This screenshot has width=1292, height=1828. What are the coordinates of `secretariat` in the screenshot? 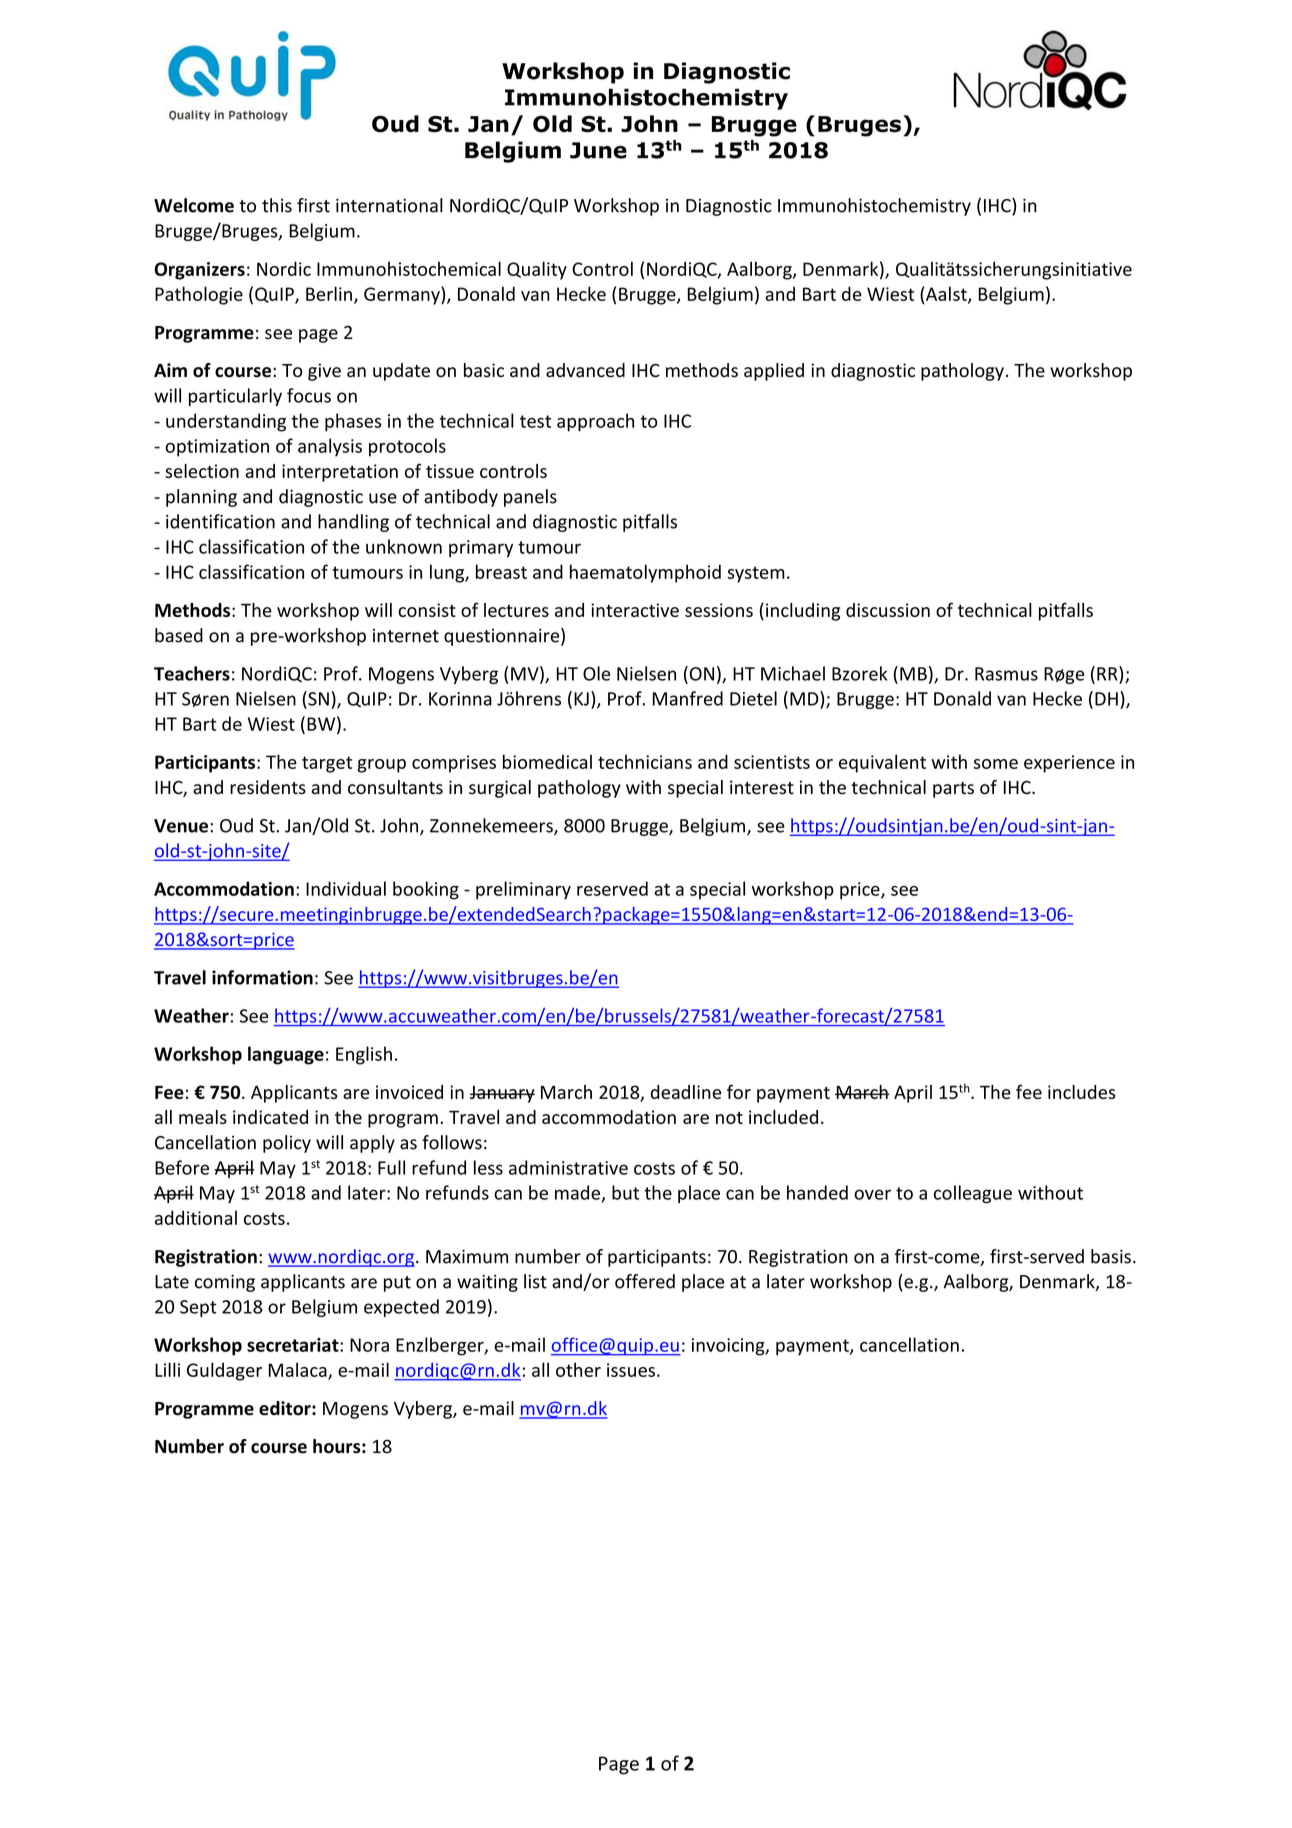 It's located at (294, 1345).
